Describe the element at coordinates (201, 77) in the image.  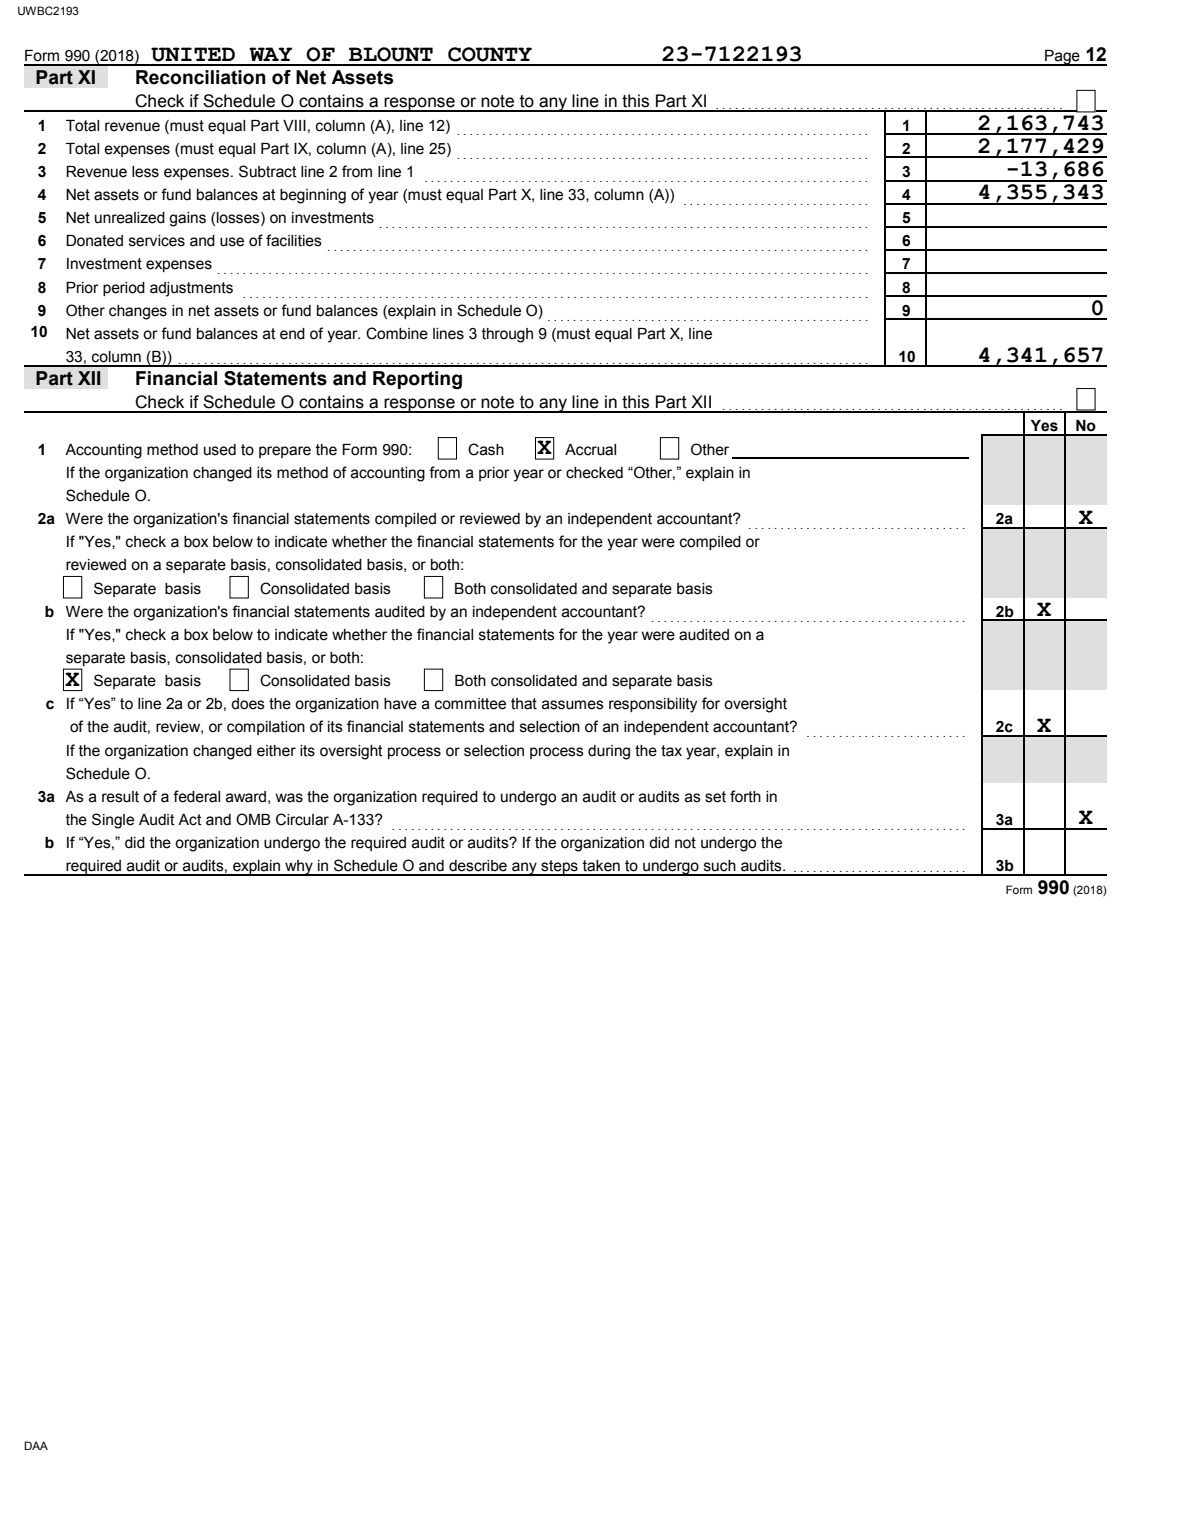
I see `Reconciliation` at that location.
